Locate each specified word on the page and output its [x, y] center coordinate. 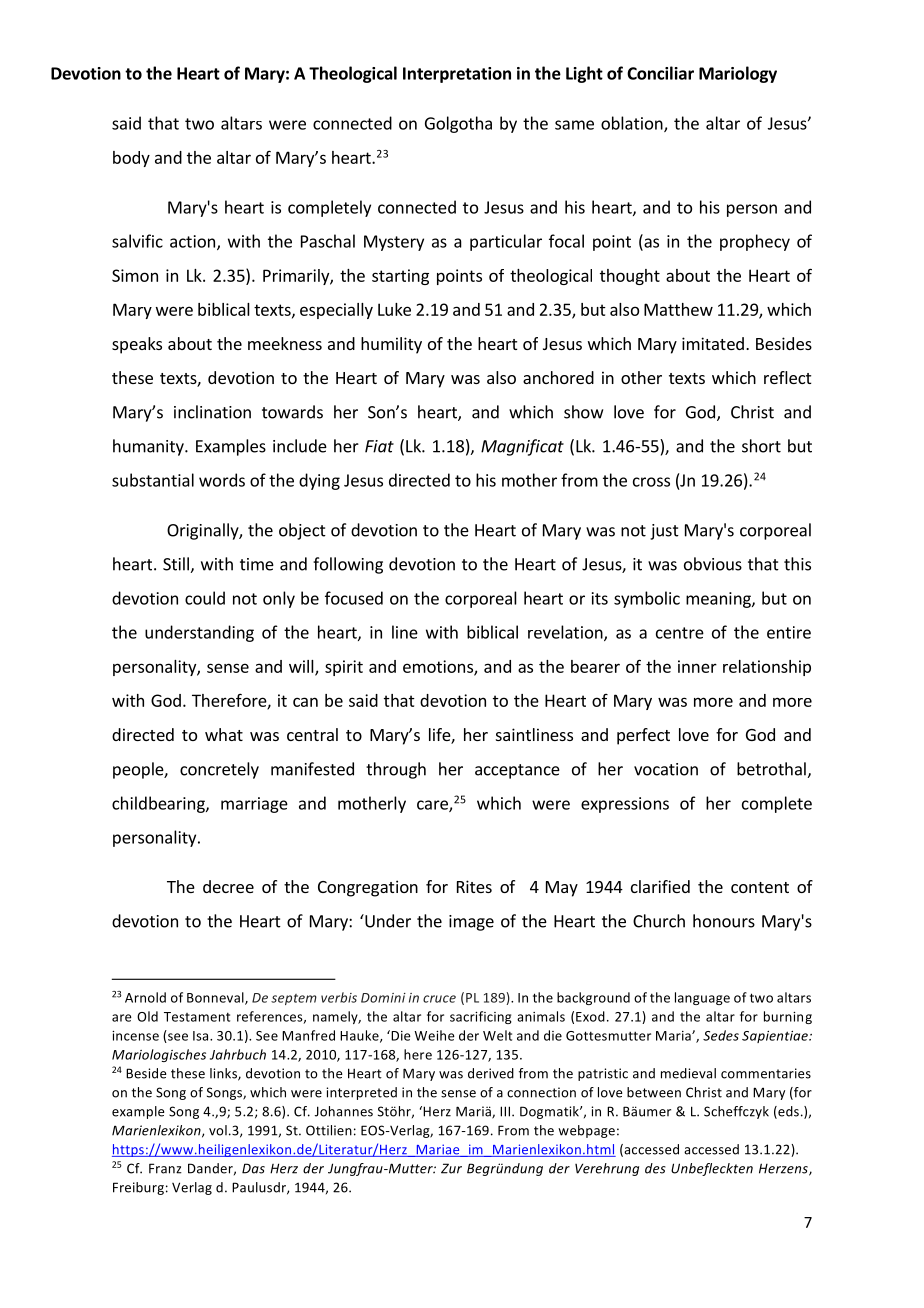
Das [253, 1168]
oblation [633, 124]
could [205, 598]
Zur [451, 1168]
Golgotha [458, 124]
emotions [439, 667]
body [131, 159]
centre [680, 633]
